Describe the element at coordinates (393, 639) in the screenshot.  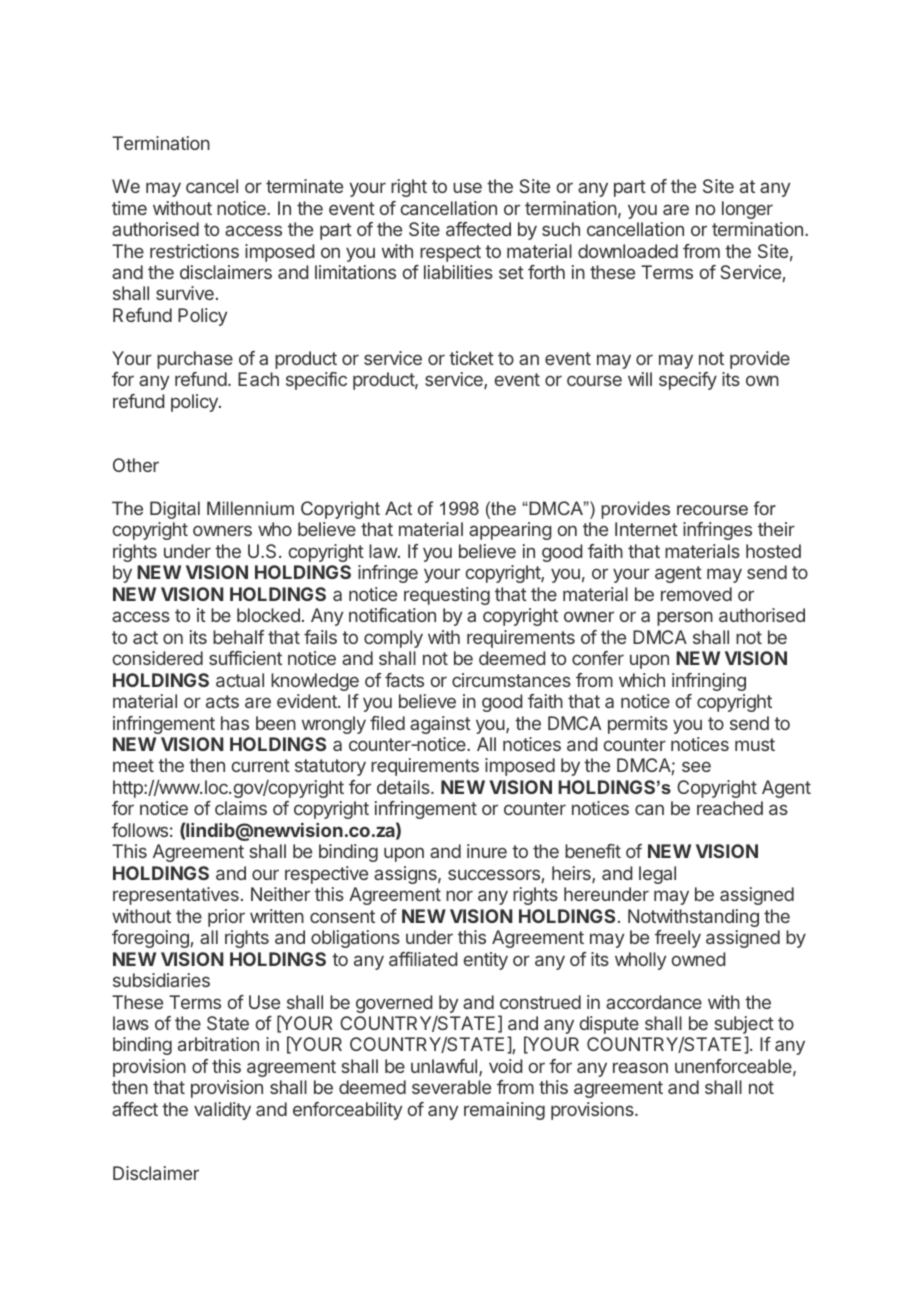
I see `comply` at that location.
